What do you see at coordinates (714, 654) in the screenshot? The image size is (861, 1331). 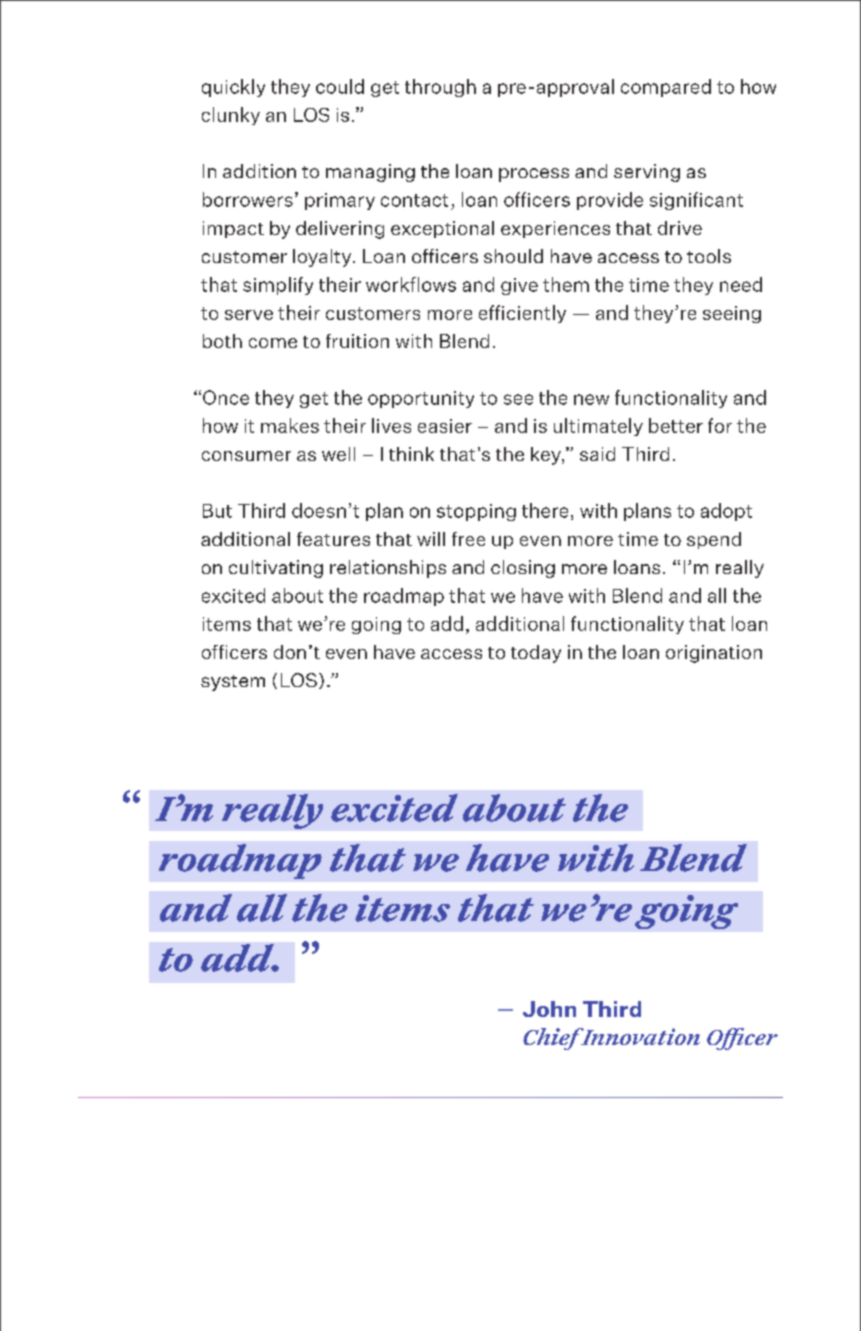 I see `origination` at bounding box center [714, 654].
